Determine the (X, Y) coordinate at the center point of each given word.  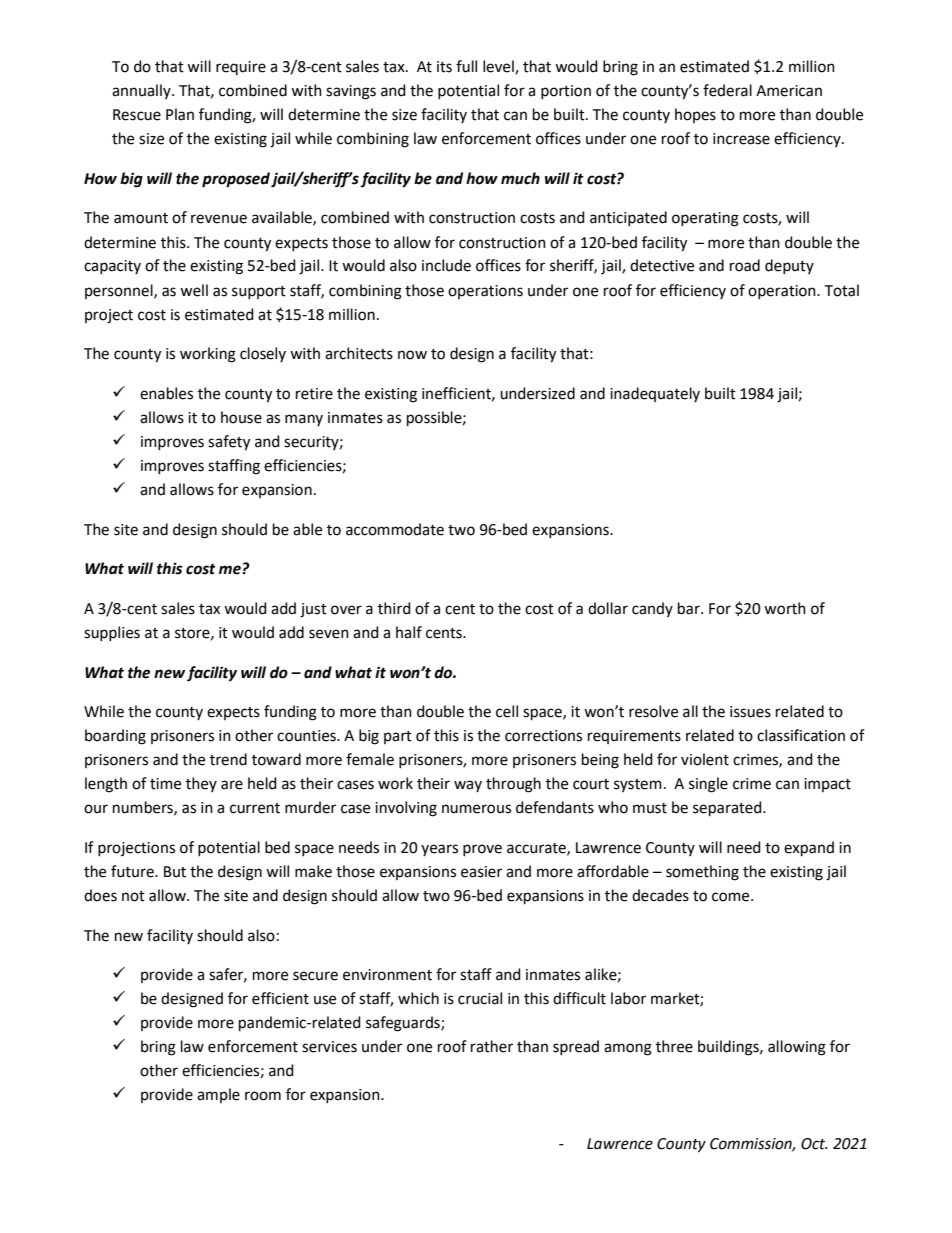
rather (492, 1046)
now (412, 355)
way (468, 786)
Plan (180, 114)
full (466, 66)
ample (218, 1095)
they (201, 784)
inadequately (655, 394)
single (708, 785)
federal (727, 90)
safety (229, 443)
